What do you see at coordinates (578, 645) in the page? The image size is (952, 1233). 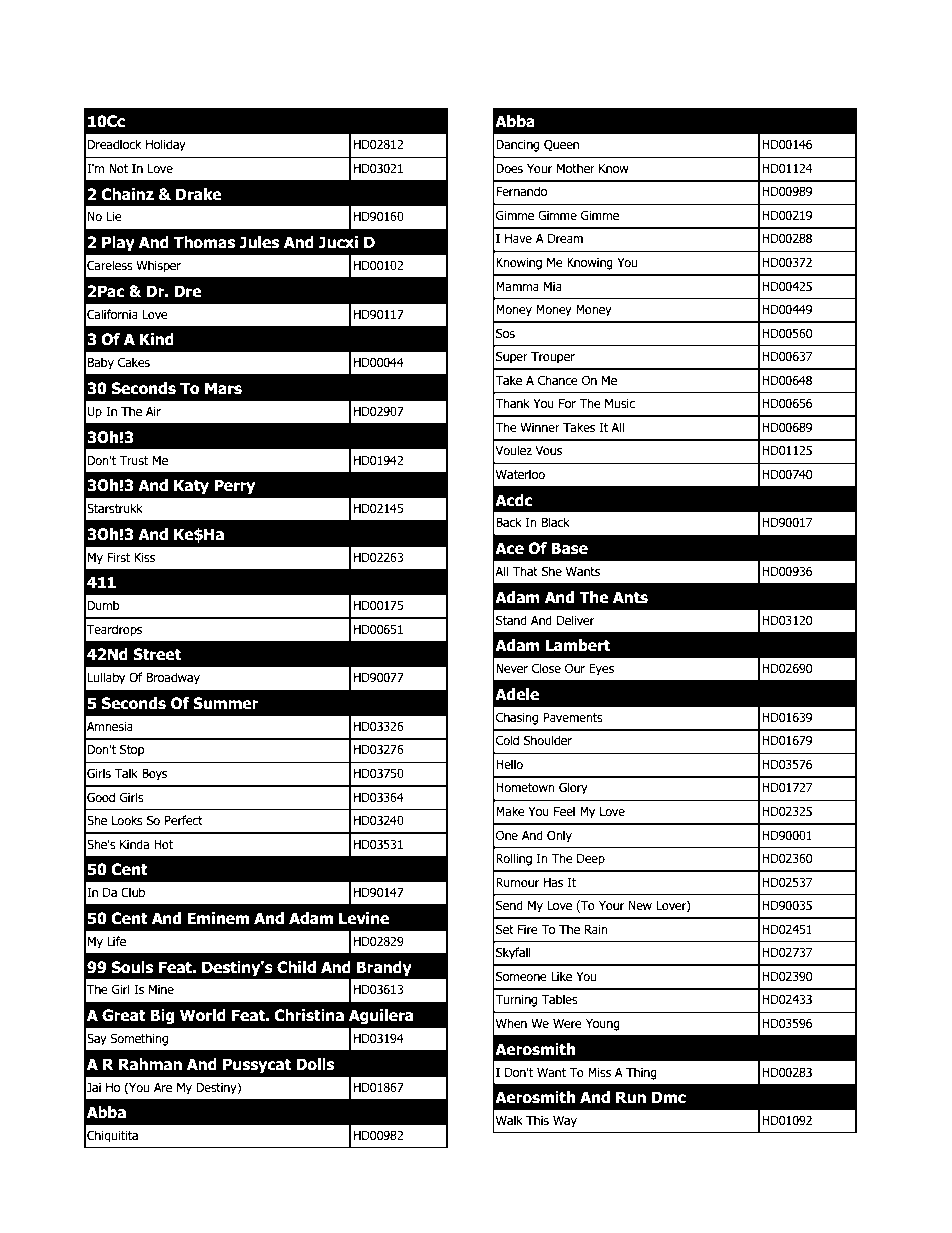 I see `Lambert` at bounding box center [578, 645].
